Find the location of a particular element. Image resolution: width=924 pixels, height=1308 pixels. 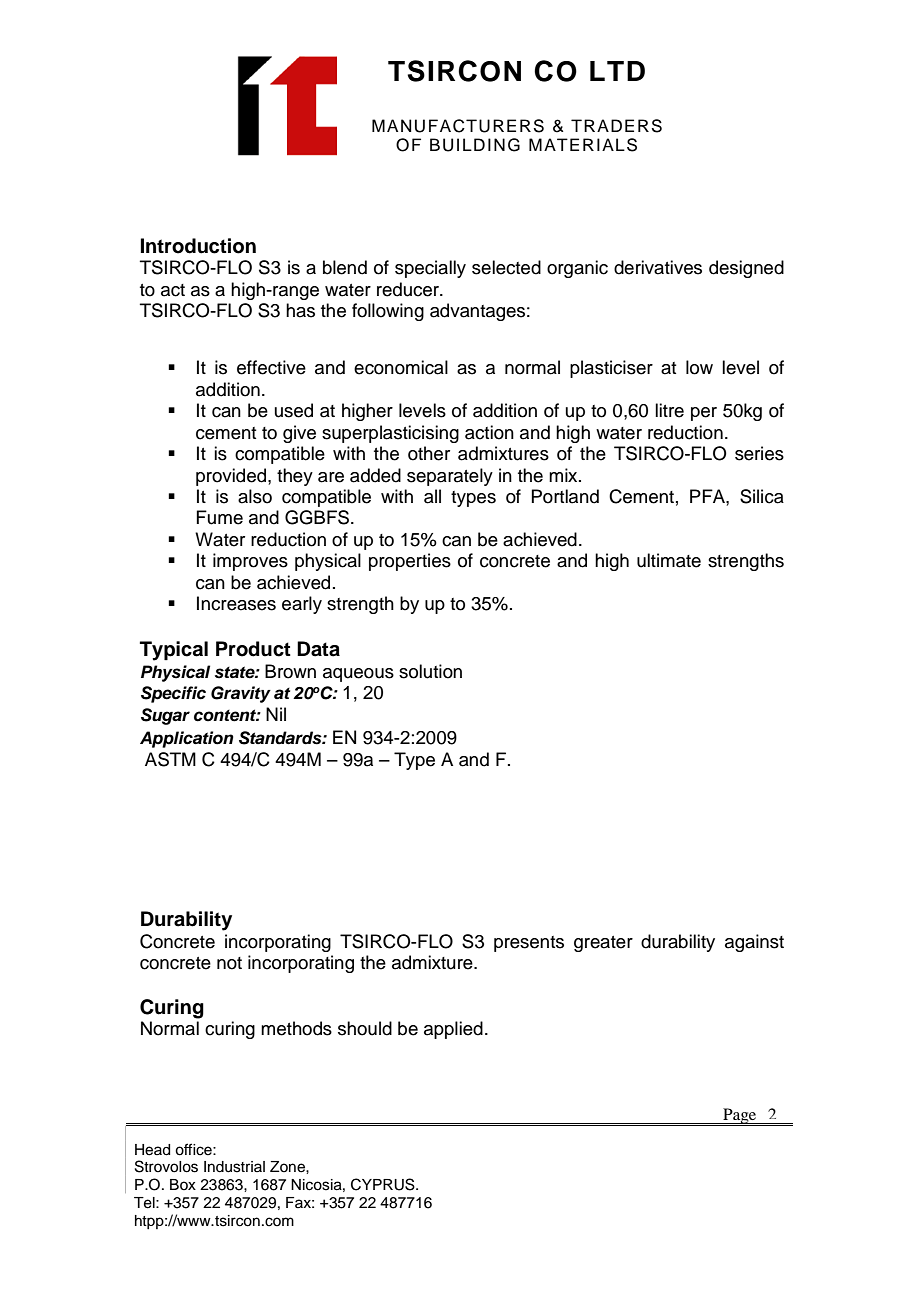

effective is located at coordinates (271, 367).
